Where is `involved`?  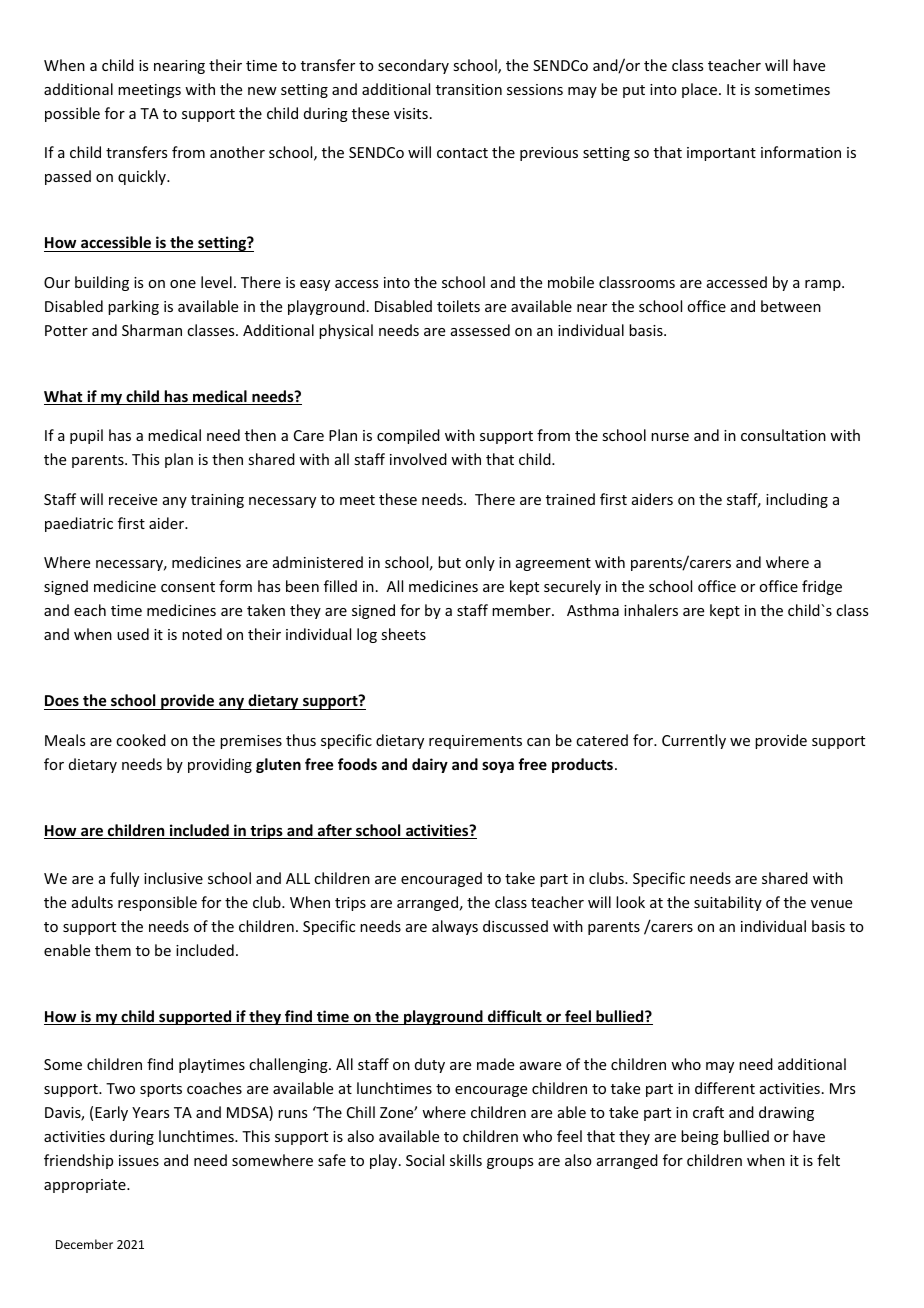 involved is located at coordinates (418, 459).
